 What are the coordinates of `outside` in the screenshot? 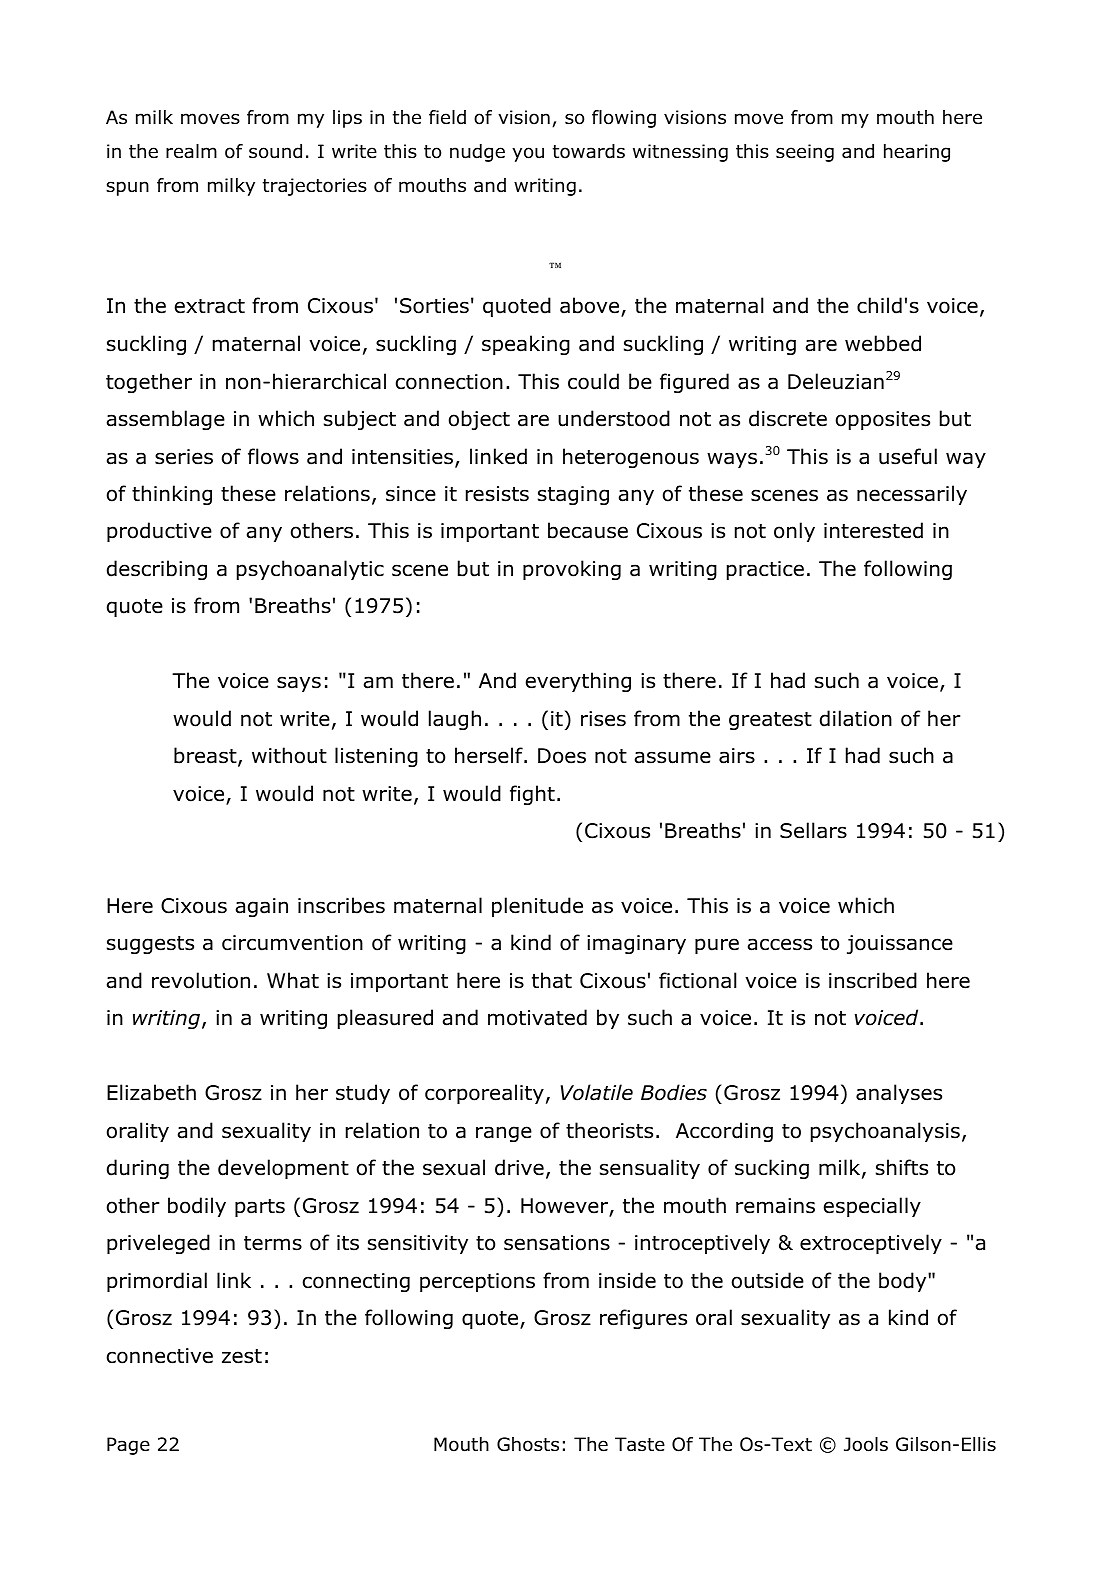 It's located at (768, 1280).
